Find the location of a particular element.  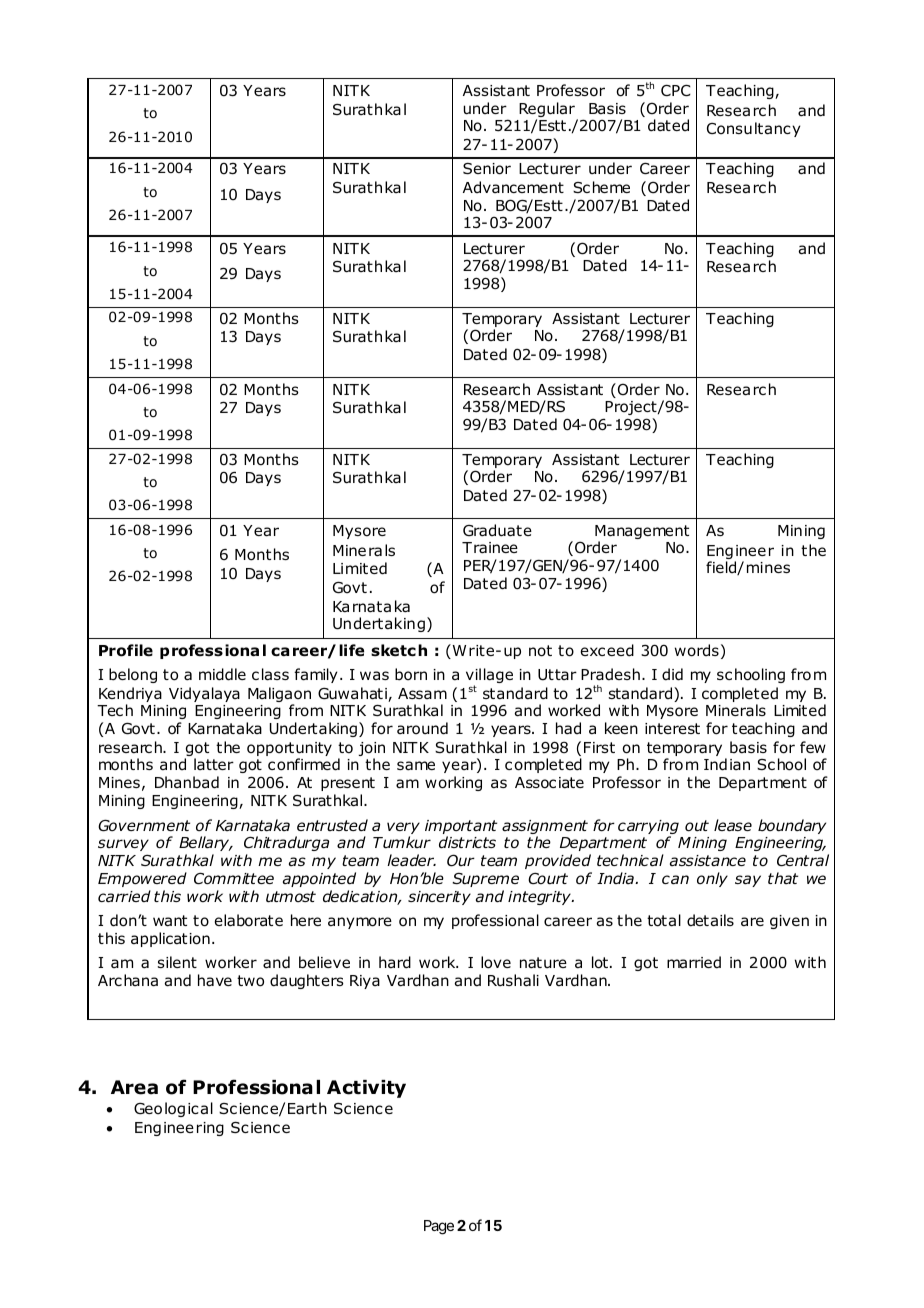

Management is located at coordinates (642, 533).
